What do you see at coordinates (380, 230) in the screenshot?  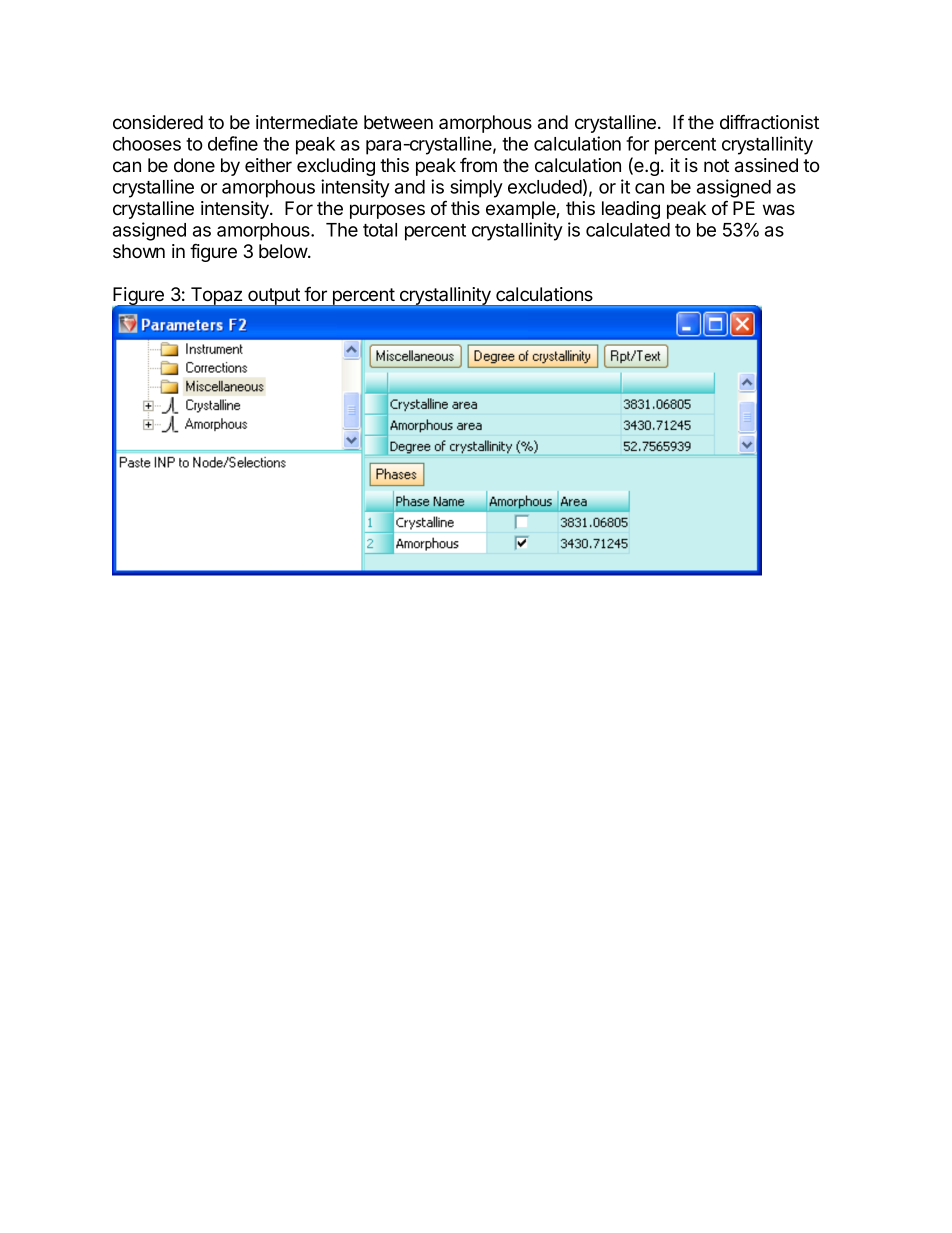 I see `total` at bounding box center [380, 230].
